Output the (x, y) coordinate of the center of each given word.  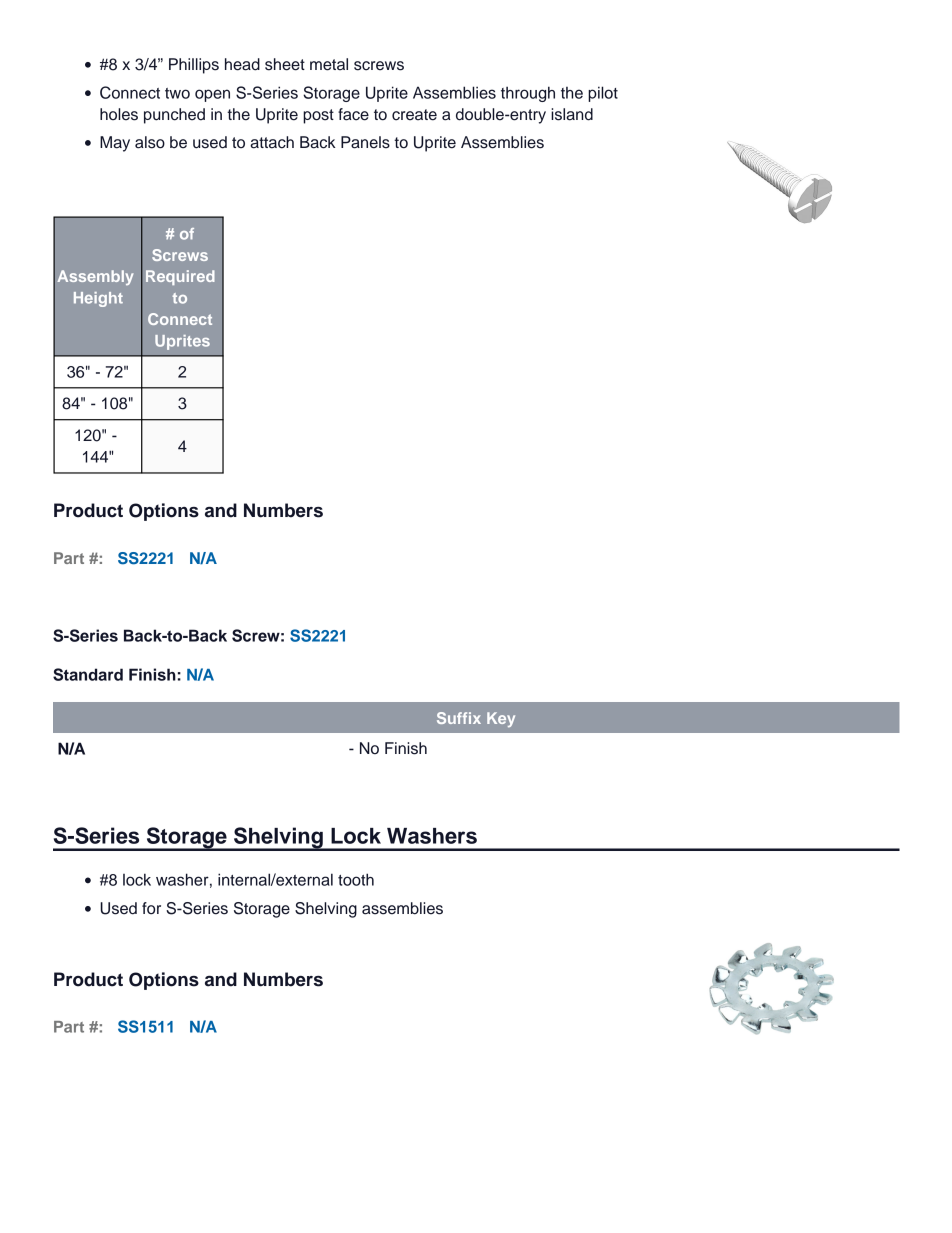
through (528, 94)
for (151, 908)
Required (180, 277)
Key (501, 719)
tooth (356, 879)
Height (98, 299)
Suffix (459, 718)
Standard (88, 674)
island (572, 114)
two (177, 93)
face (353, 114)
